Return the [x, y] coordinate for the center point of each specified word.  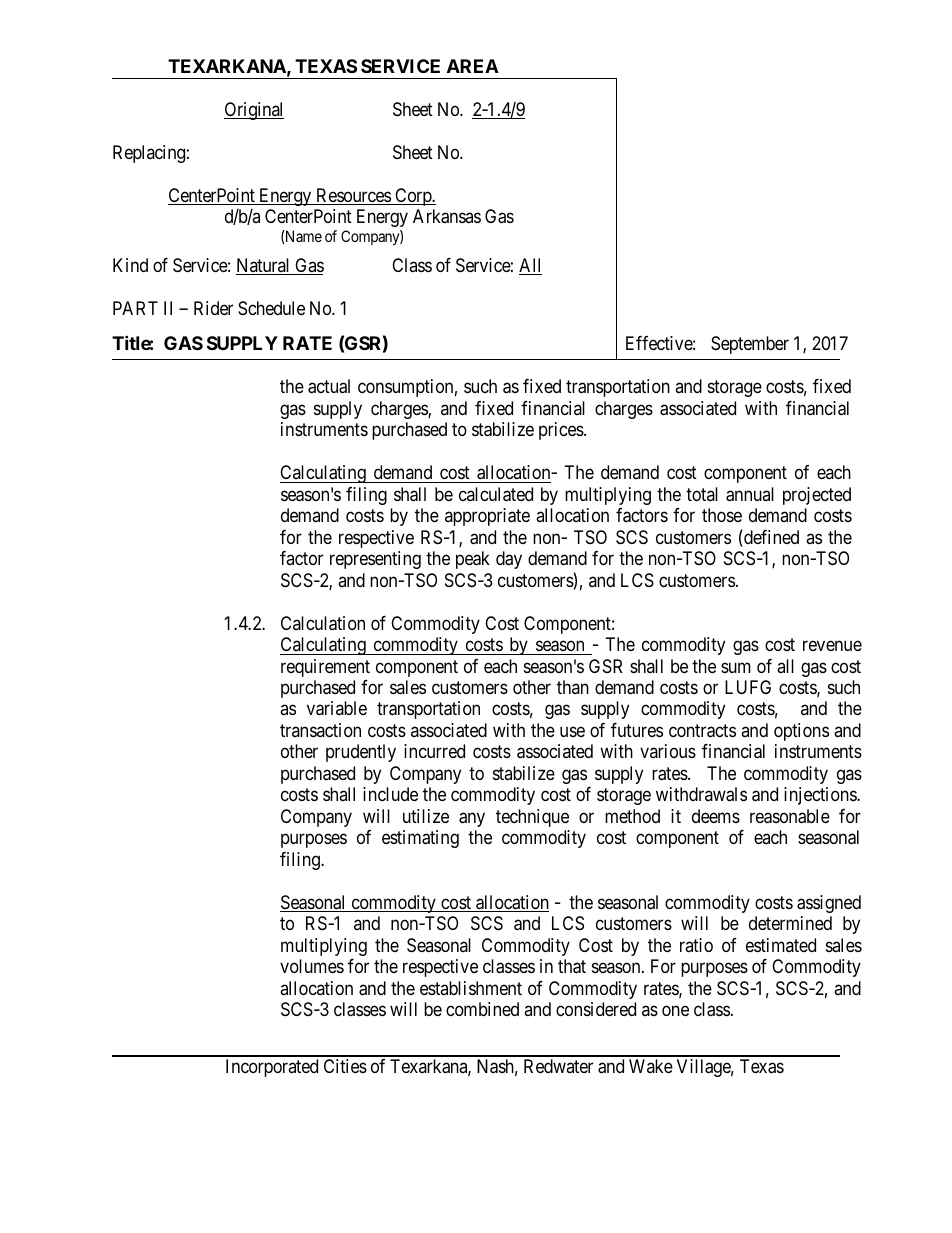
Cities [345, 1066]
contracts [702, 731]
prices [562, 431]
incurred [434, 751]
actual [329, 386]
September [750, 345]
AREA [473, 66]
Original [254, 111]
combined [482, 1009]
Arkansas [447, 216]
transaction [320, 730]
